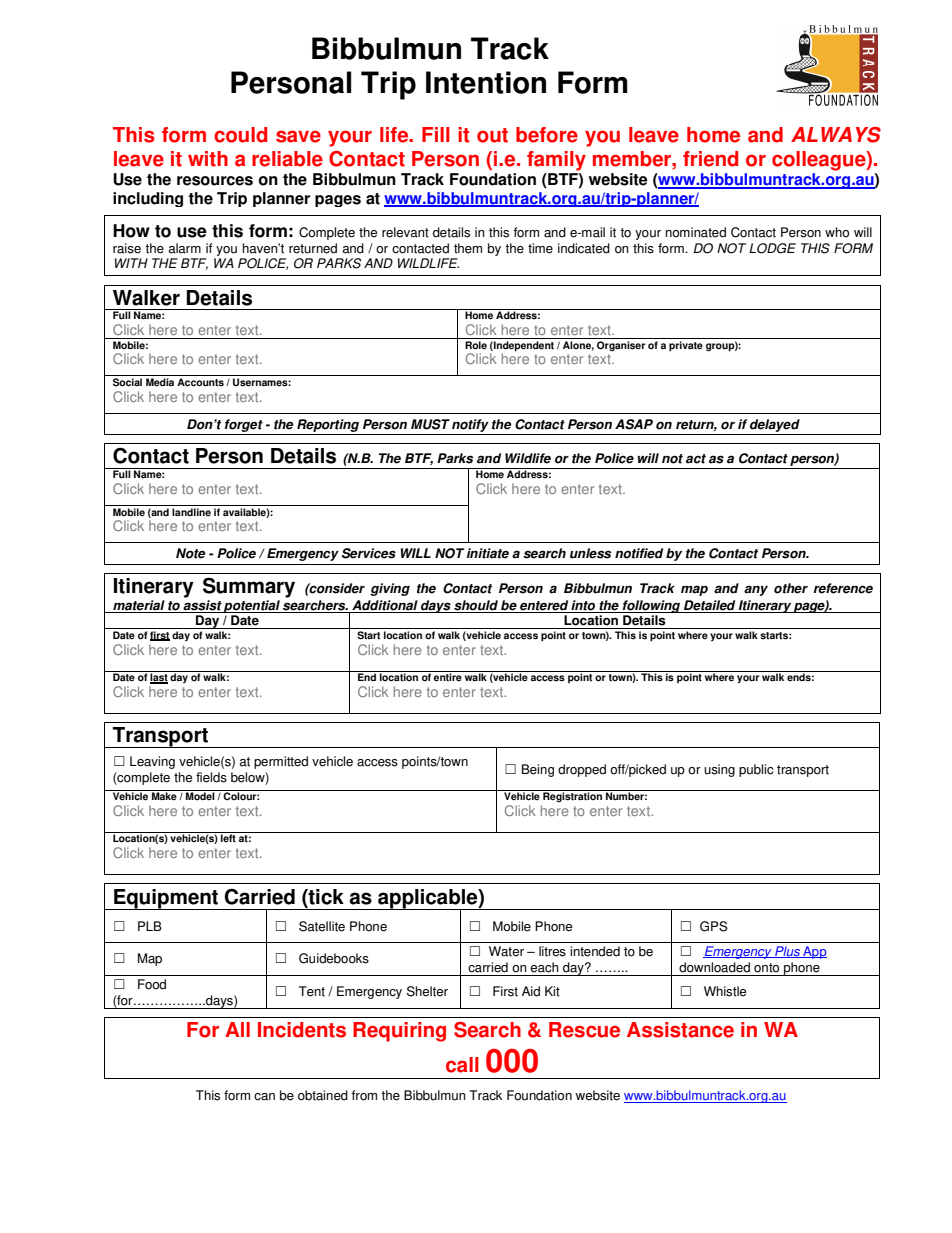 This image has height=1233, width=952. What do you see at coordinates (710, 159) in the image?
I see `friend` at bounding box center [710, 159].
